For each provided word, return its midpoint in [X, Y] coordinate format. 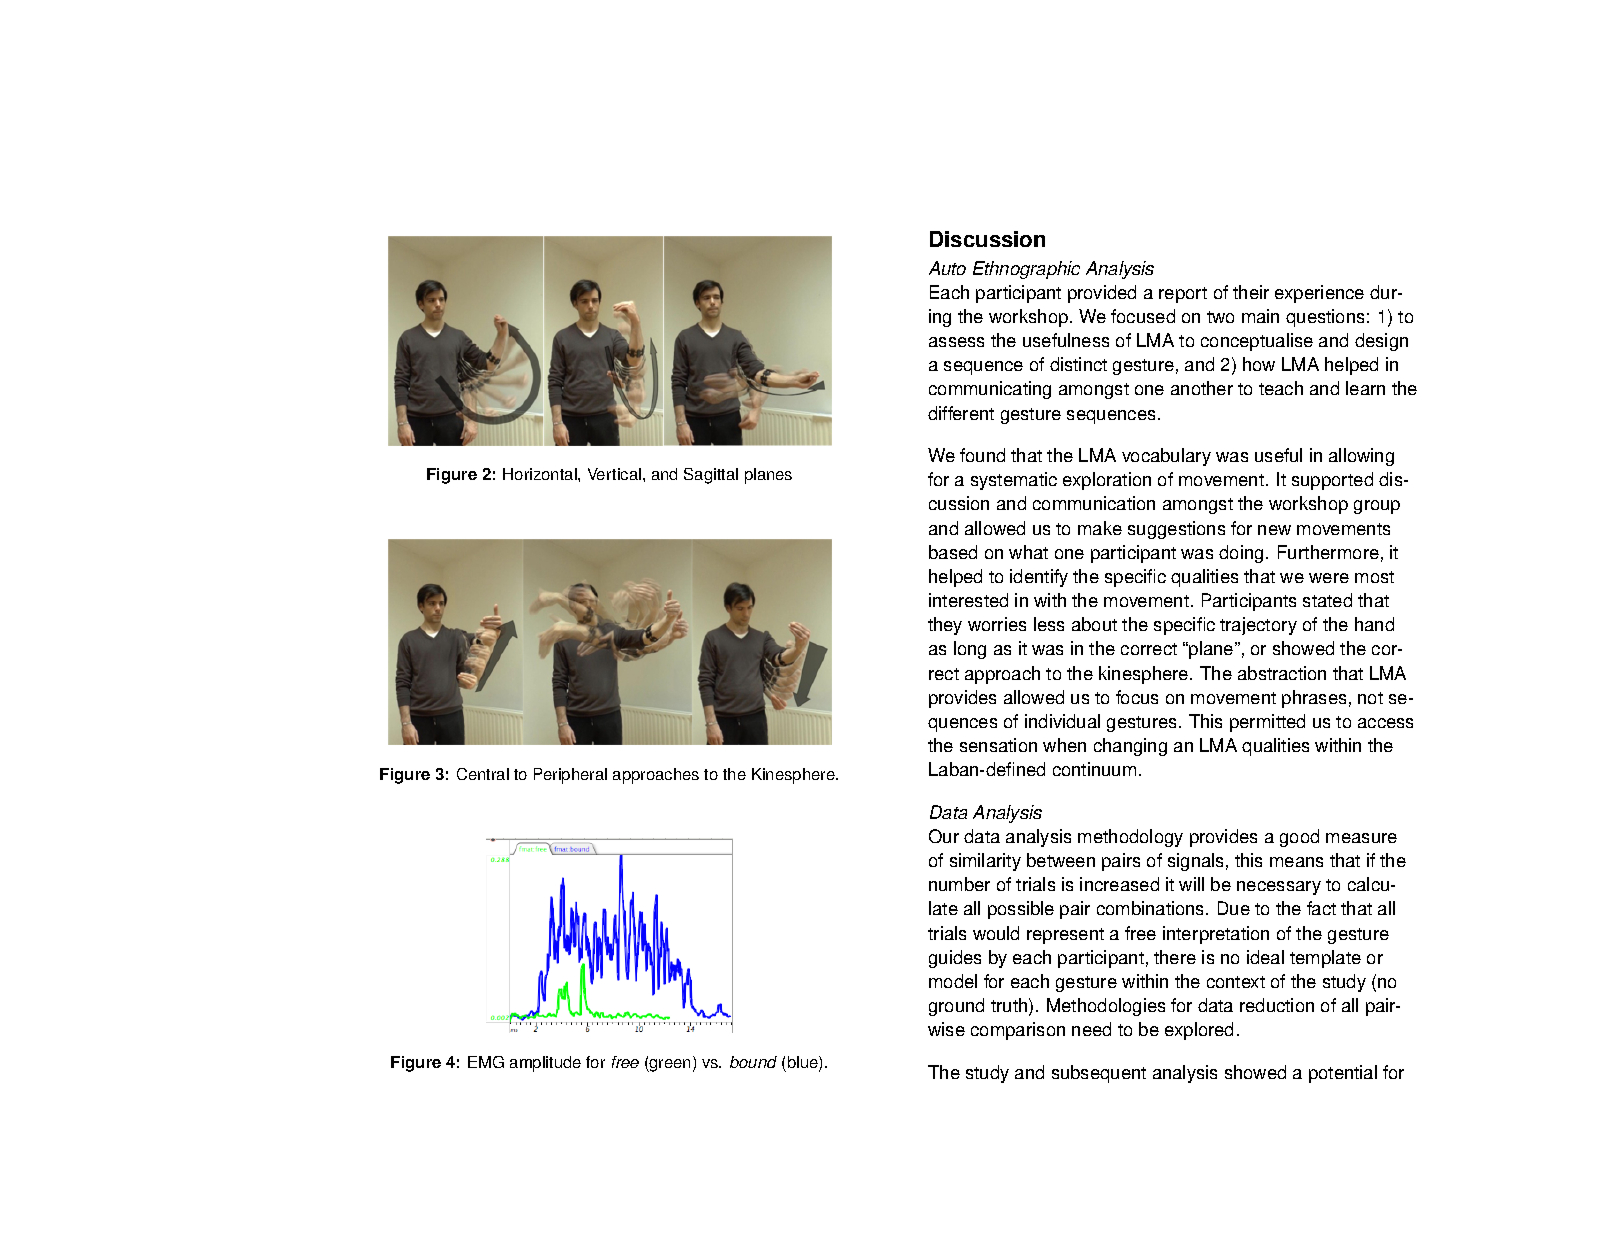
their [1251, 292]
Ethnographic [1026, 270]
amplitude [545, 1064]
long [970, 650]
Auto [947, 268]
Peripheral [570, 776]
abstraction [1282, 673]
